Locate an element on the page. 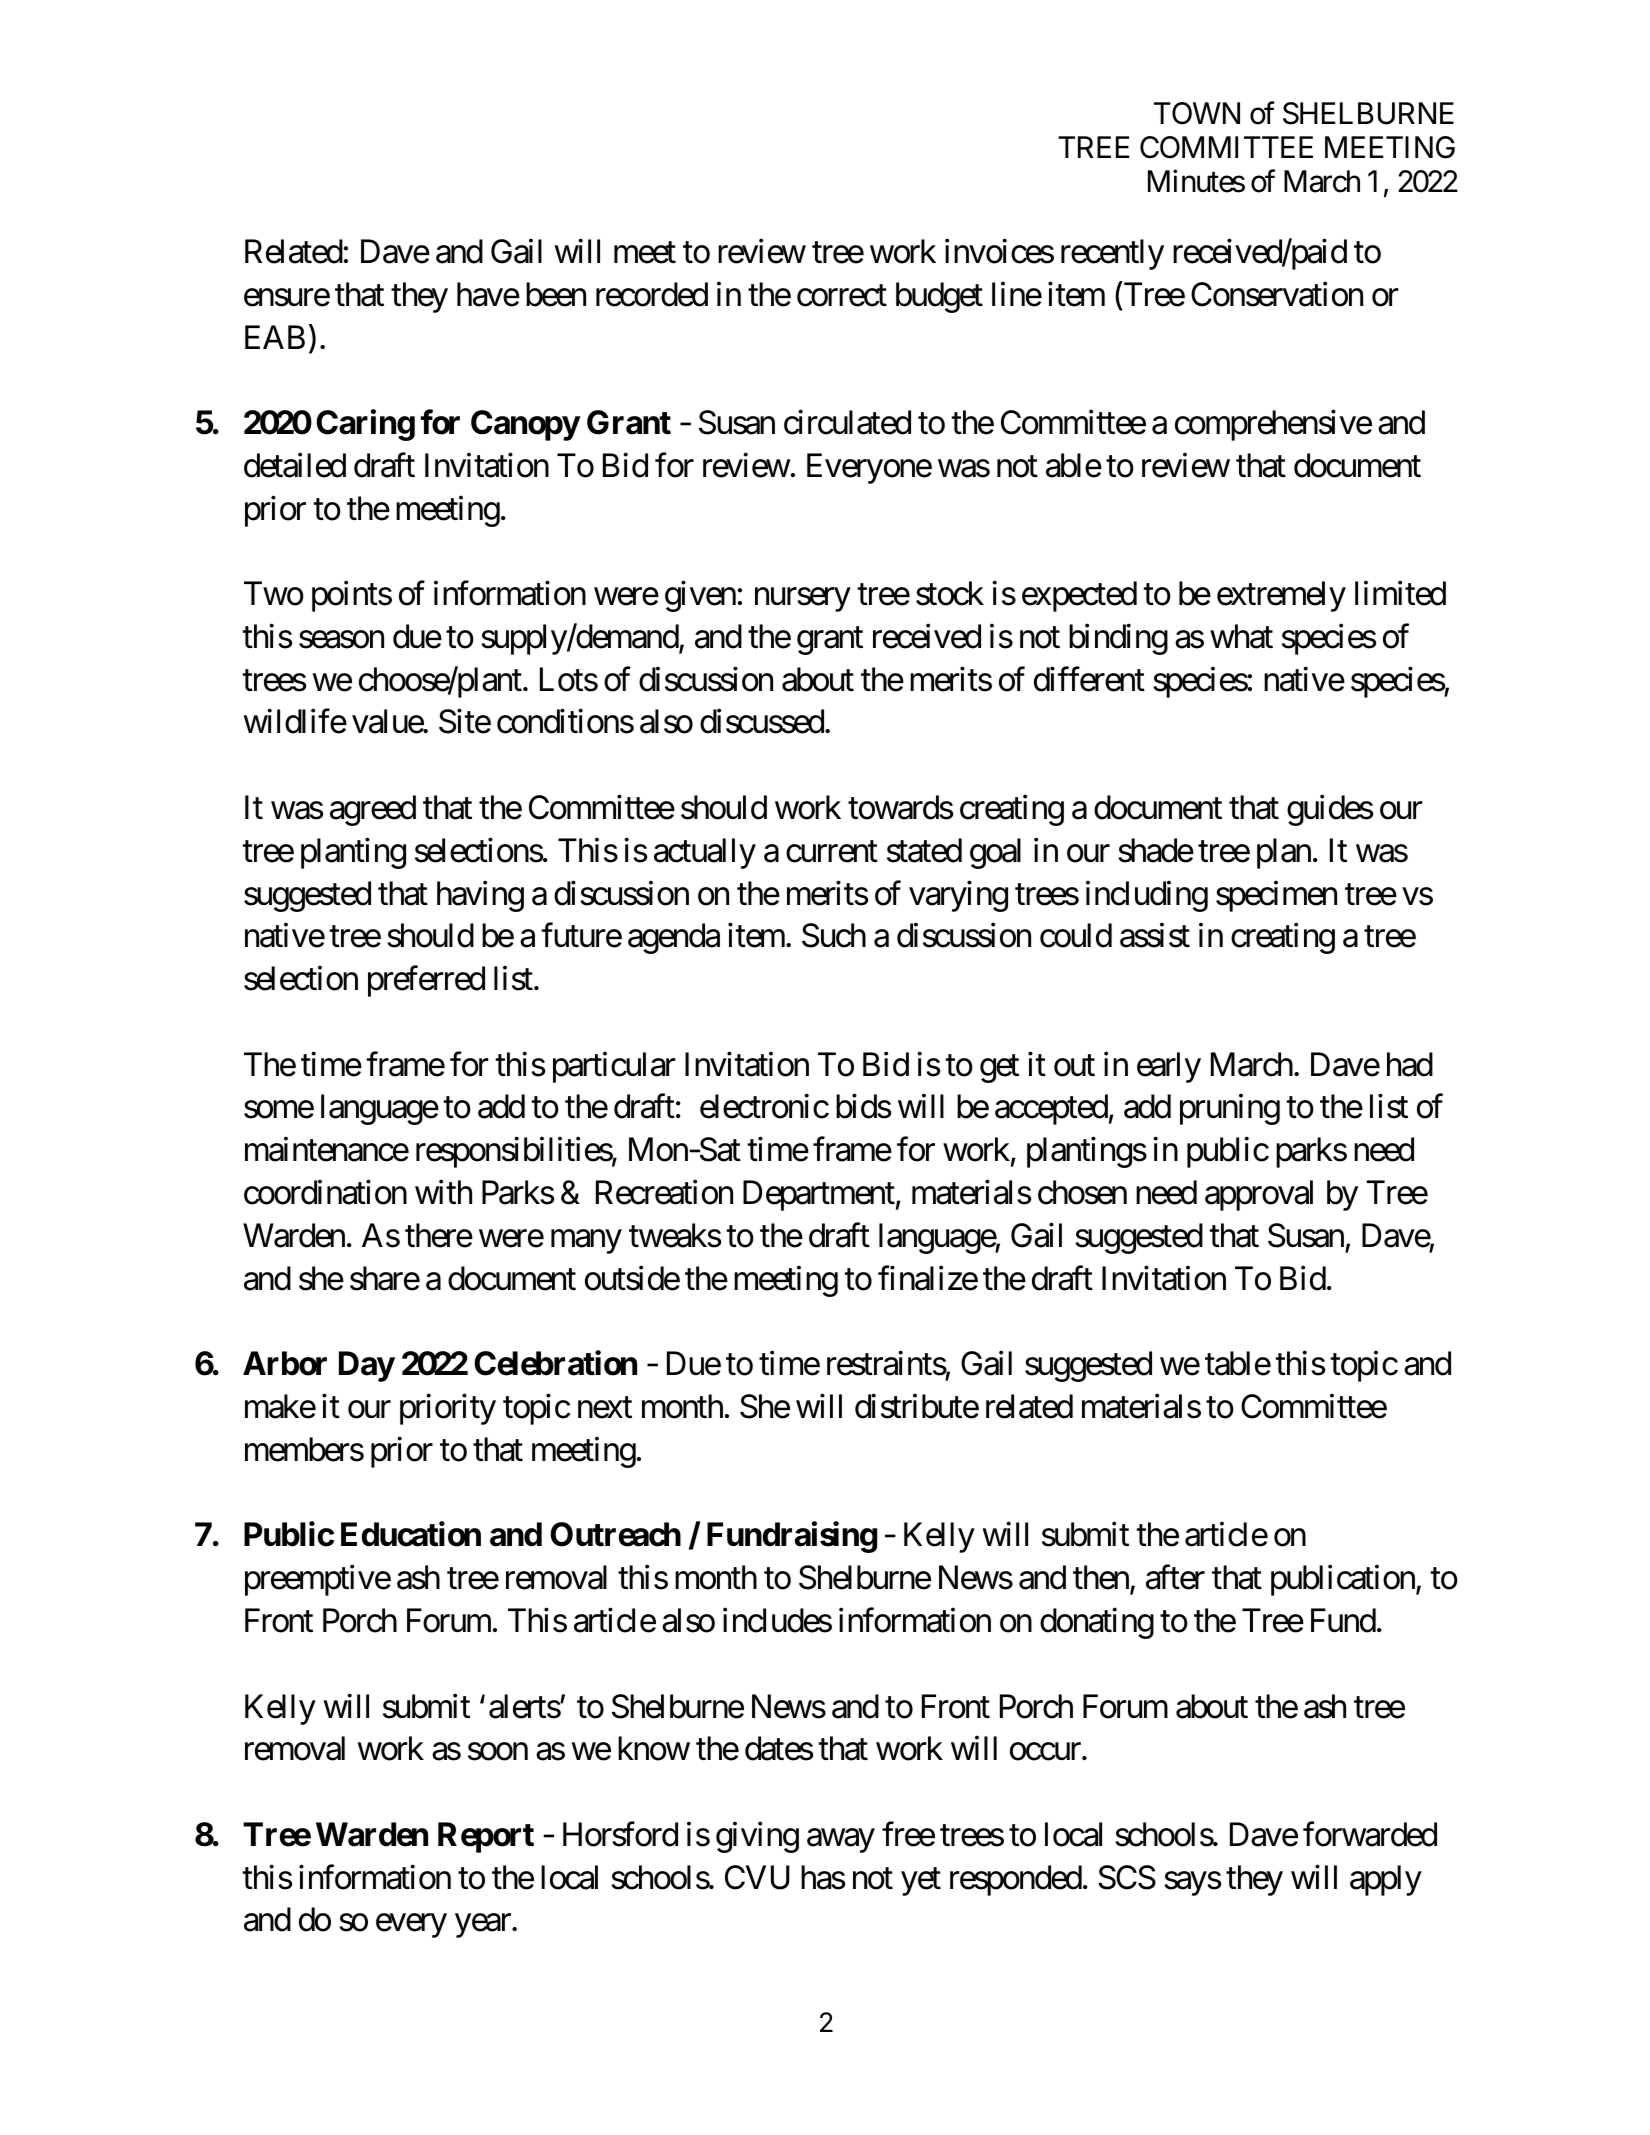 The height and width of the page is (2135, 1650). stock is located at coordinates (950, 593).
